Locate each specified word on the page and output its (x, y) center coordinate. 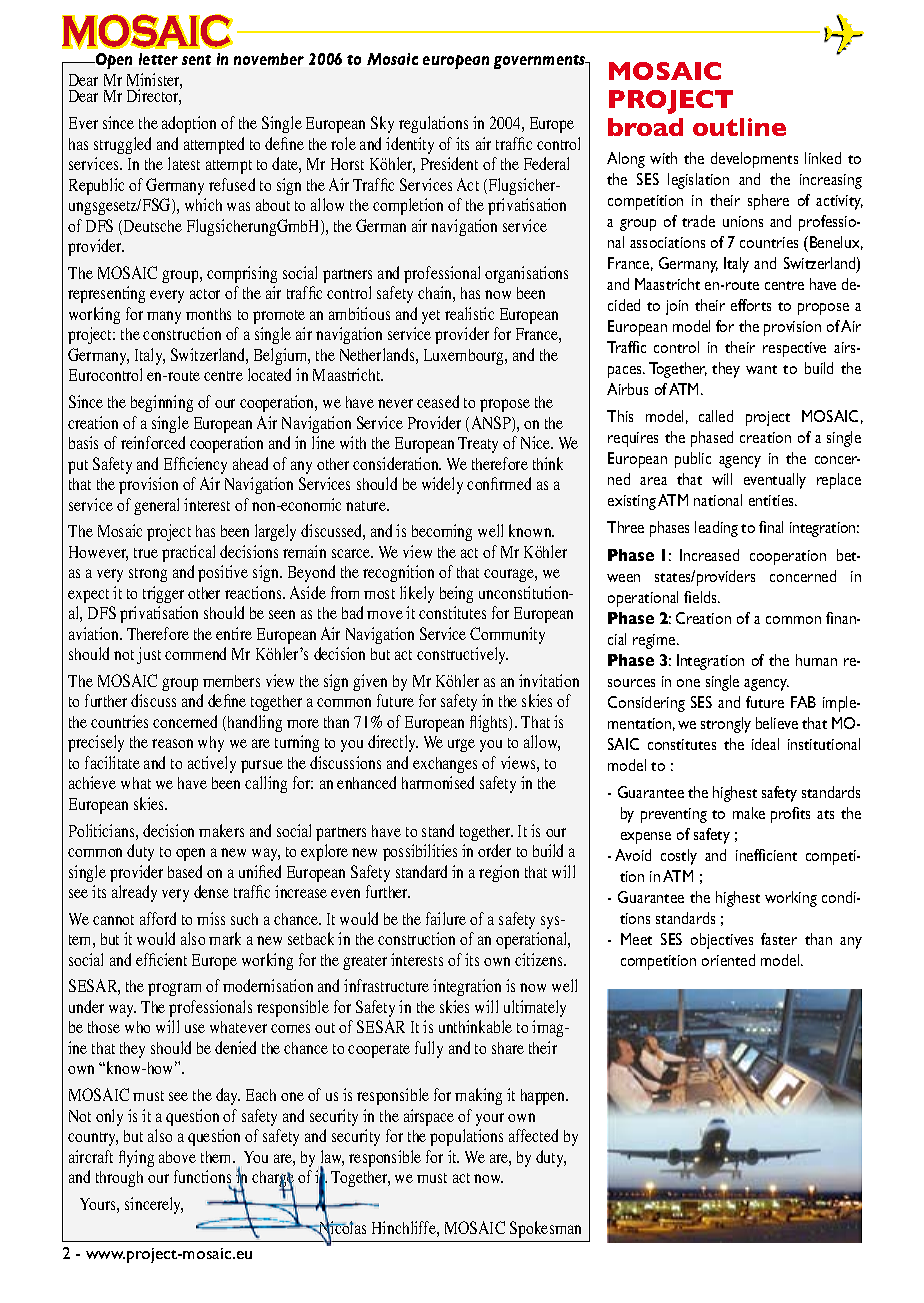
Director (154, 96)
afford (158, 918)
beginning (162, 403)
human (816, 660)
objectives (722, 941)
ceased (438, 401)
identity (410, 145)
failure (446, 918)
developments (754, 160)
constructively (462, 655)
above (177, 1157)
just (149, 655)
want (761, 369)
